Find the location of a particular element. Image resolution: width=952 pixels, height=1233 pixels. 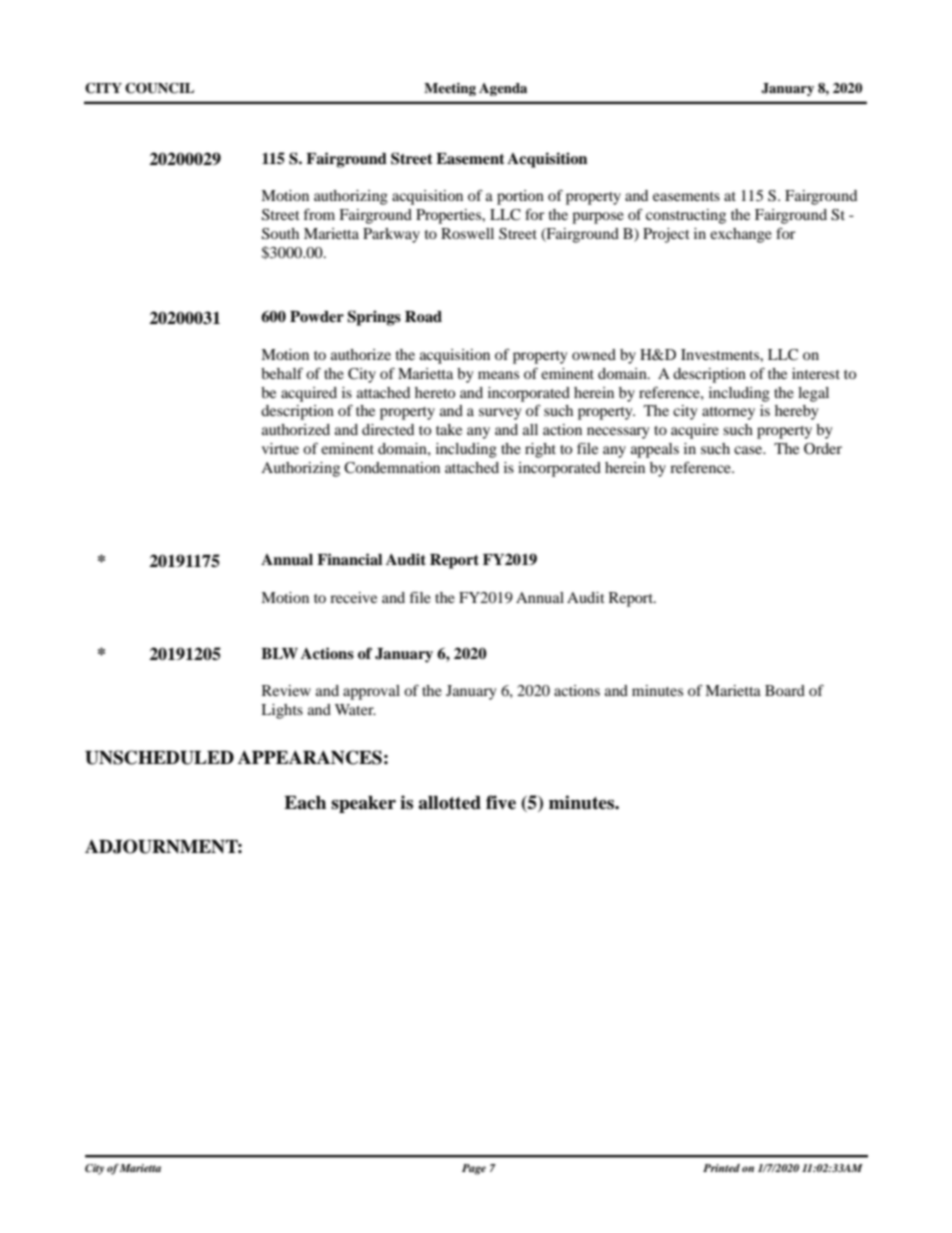

attorney is located at coordinates (728, 413).
